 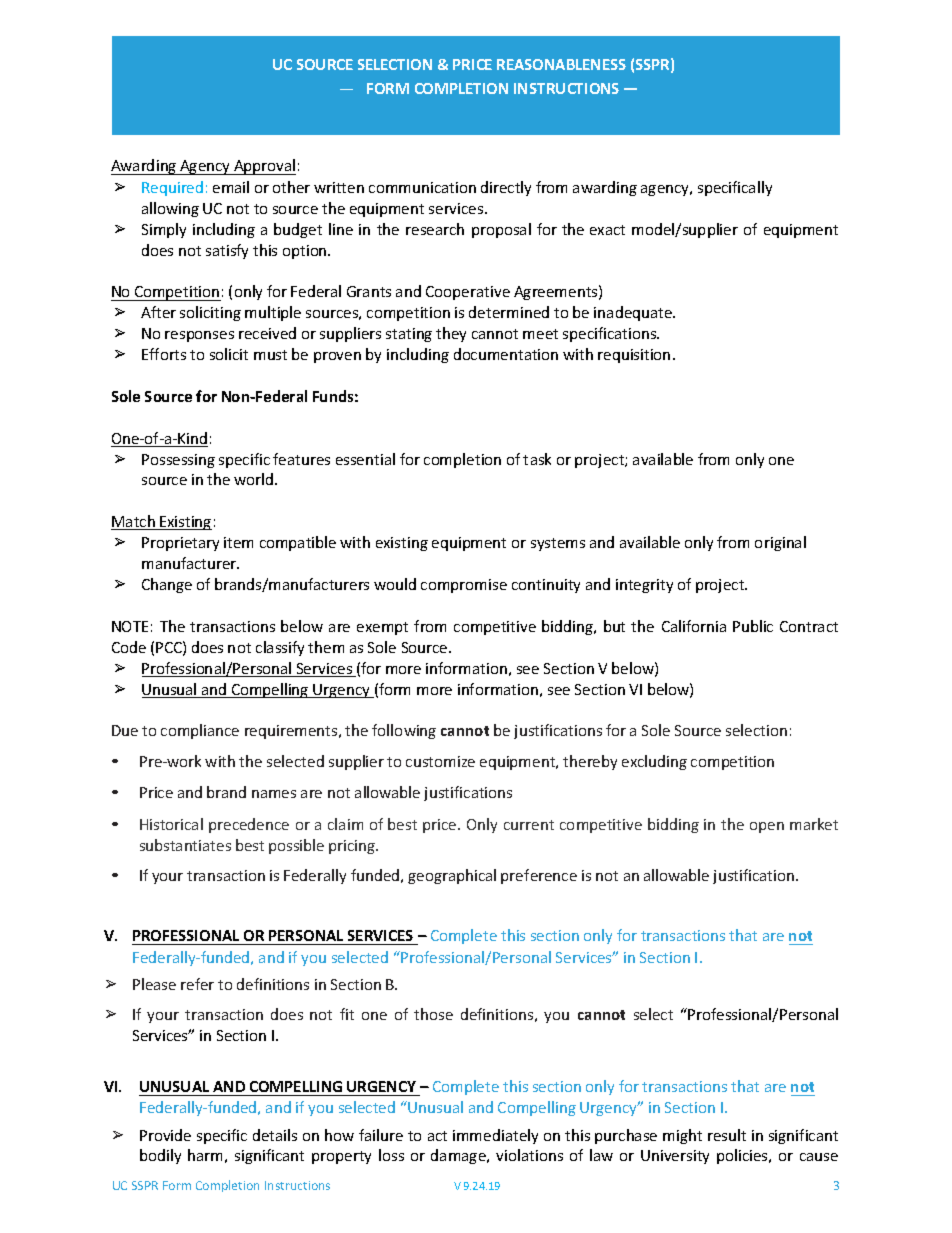 What do you see at coordinates (727, 1135) in the screenshot?
I see `result` at bounding box center [727, 1135].
